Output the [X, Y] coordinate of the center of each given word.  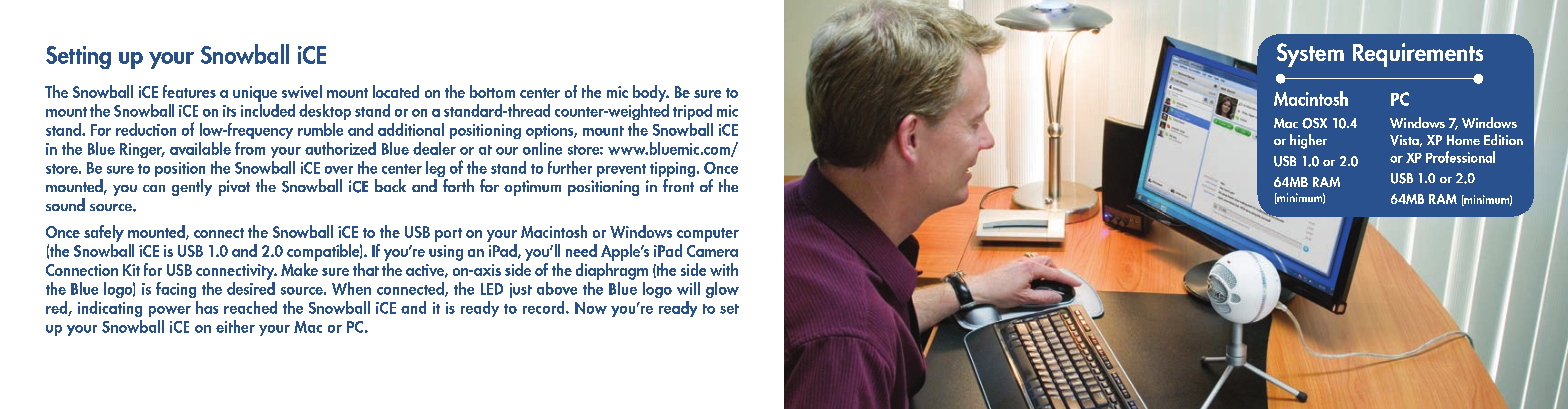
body [651, 93]
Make [299, 268]
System [1310, 55]
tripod [692, 112]
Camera [712, 251]
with [724, 269]
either [235, 326]
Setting [78, 57]
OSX [1314, 123]
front [678, 185]
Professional [1460, 157]
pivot [234, 188]
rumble [320, 129]
